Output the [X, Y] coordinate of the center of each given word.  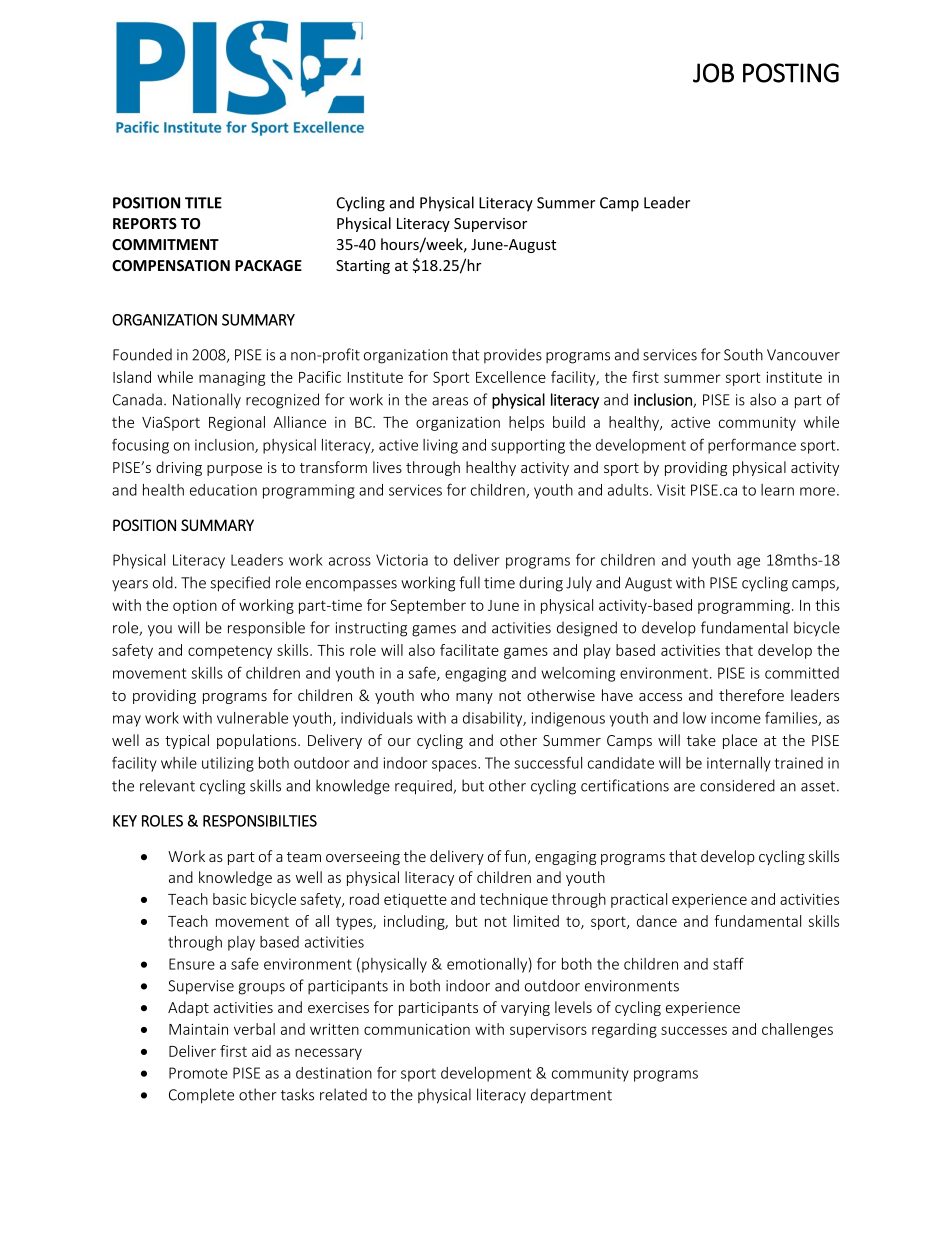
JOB [713, 73]
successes [694, 1030]
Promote [198, 1073]
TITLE [203, 203]
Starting [363, 267]
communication [417, 1029]
